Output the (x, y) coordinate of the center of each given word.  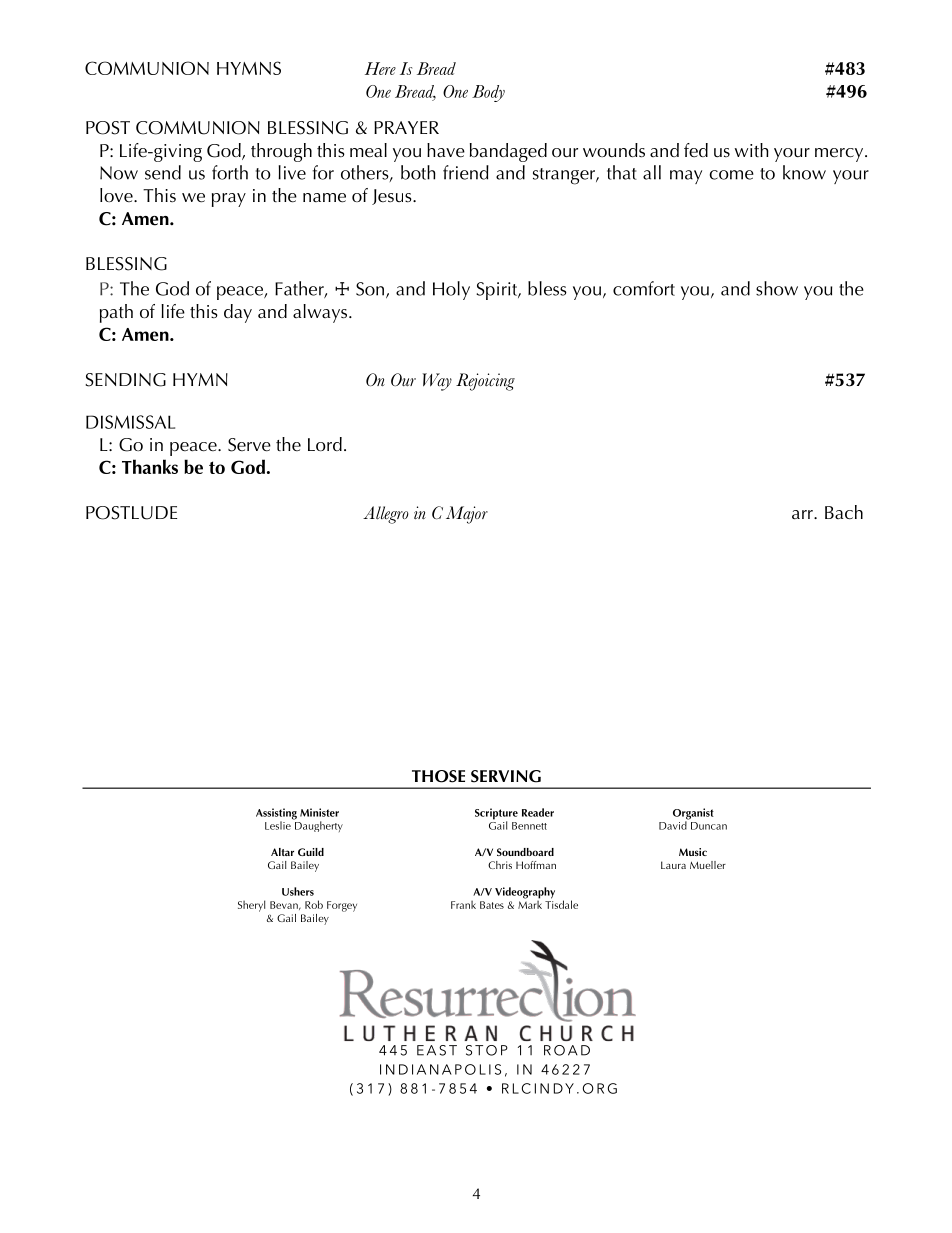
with (752, 150)
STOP (487, 1050)
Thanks (150, 466)
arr (803, 514)
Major (467, 515)
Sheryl (252, 906)
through (281, 152)
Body (488, 93)
